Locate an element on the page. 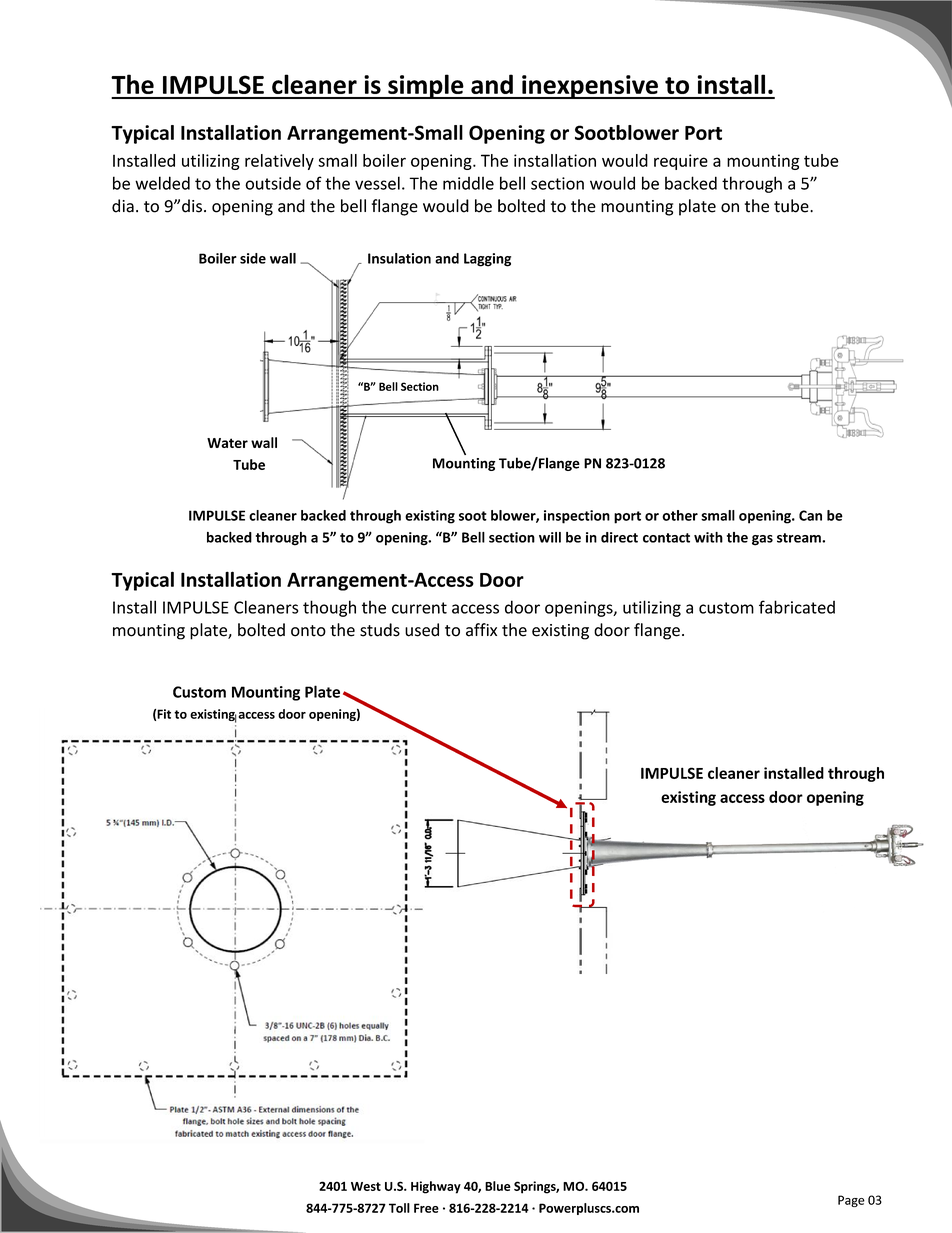 The height and width of the document is (1233, 952). relatively is located at coordinates (279, 162).
